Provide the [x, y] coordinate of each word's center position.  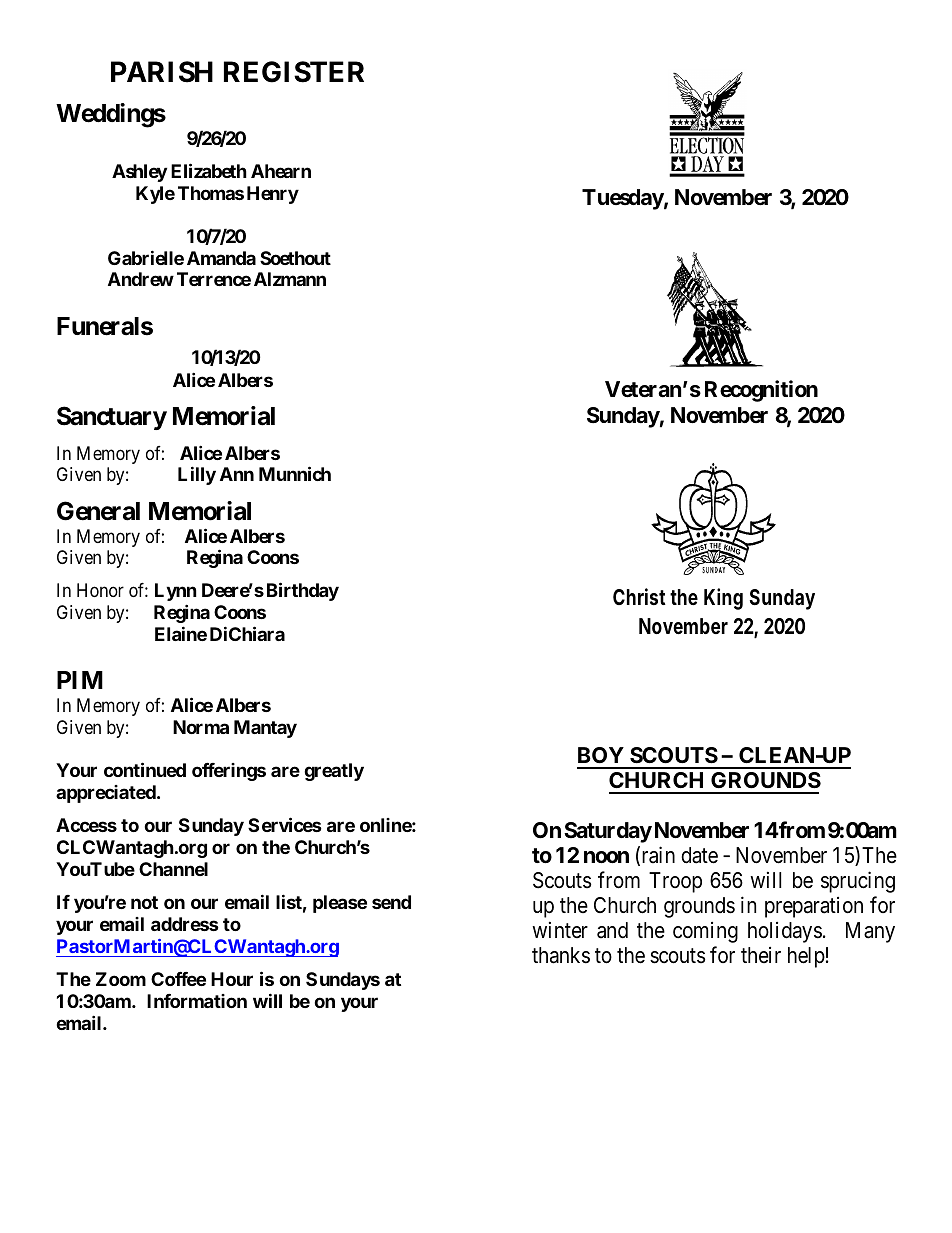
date [699, 855]
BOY [601, 755]
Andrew [141, 279]
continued [145, 769]
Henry [273, 195]
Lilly [197, 475]
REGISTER [294, 72]
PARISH [162, 72]
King [723, 599]
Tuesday [623, 199]
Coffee [178, 979]
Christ [639, 596]
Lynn [176, 592]
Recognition [761, 391]
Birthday [303, 591]
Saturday [608, 832]
